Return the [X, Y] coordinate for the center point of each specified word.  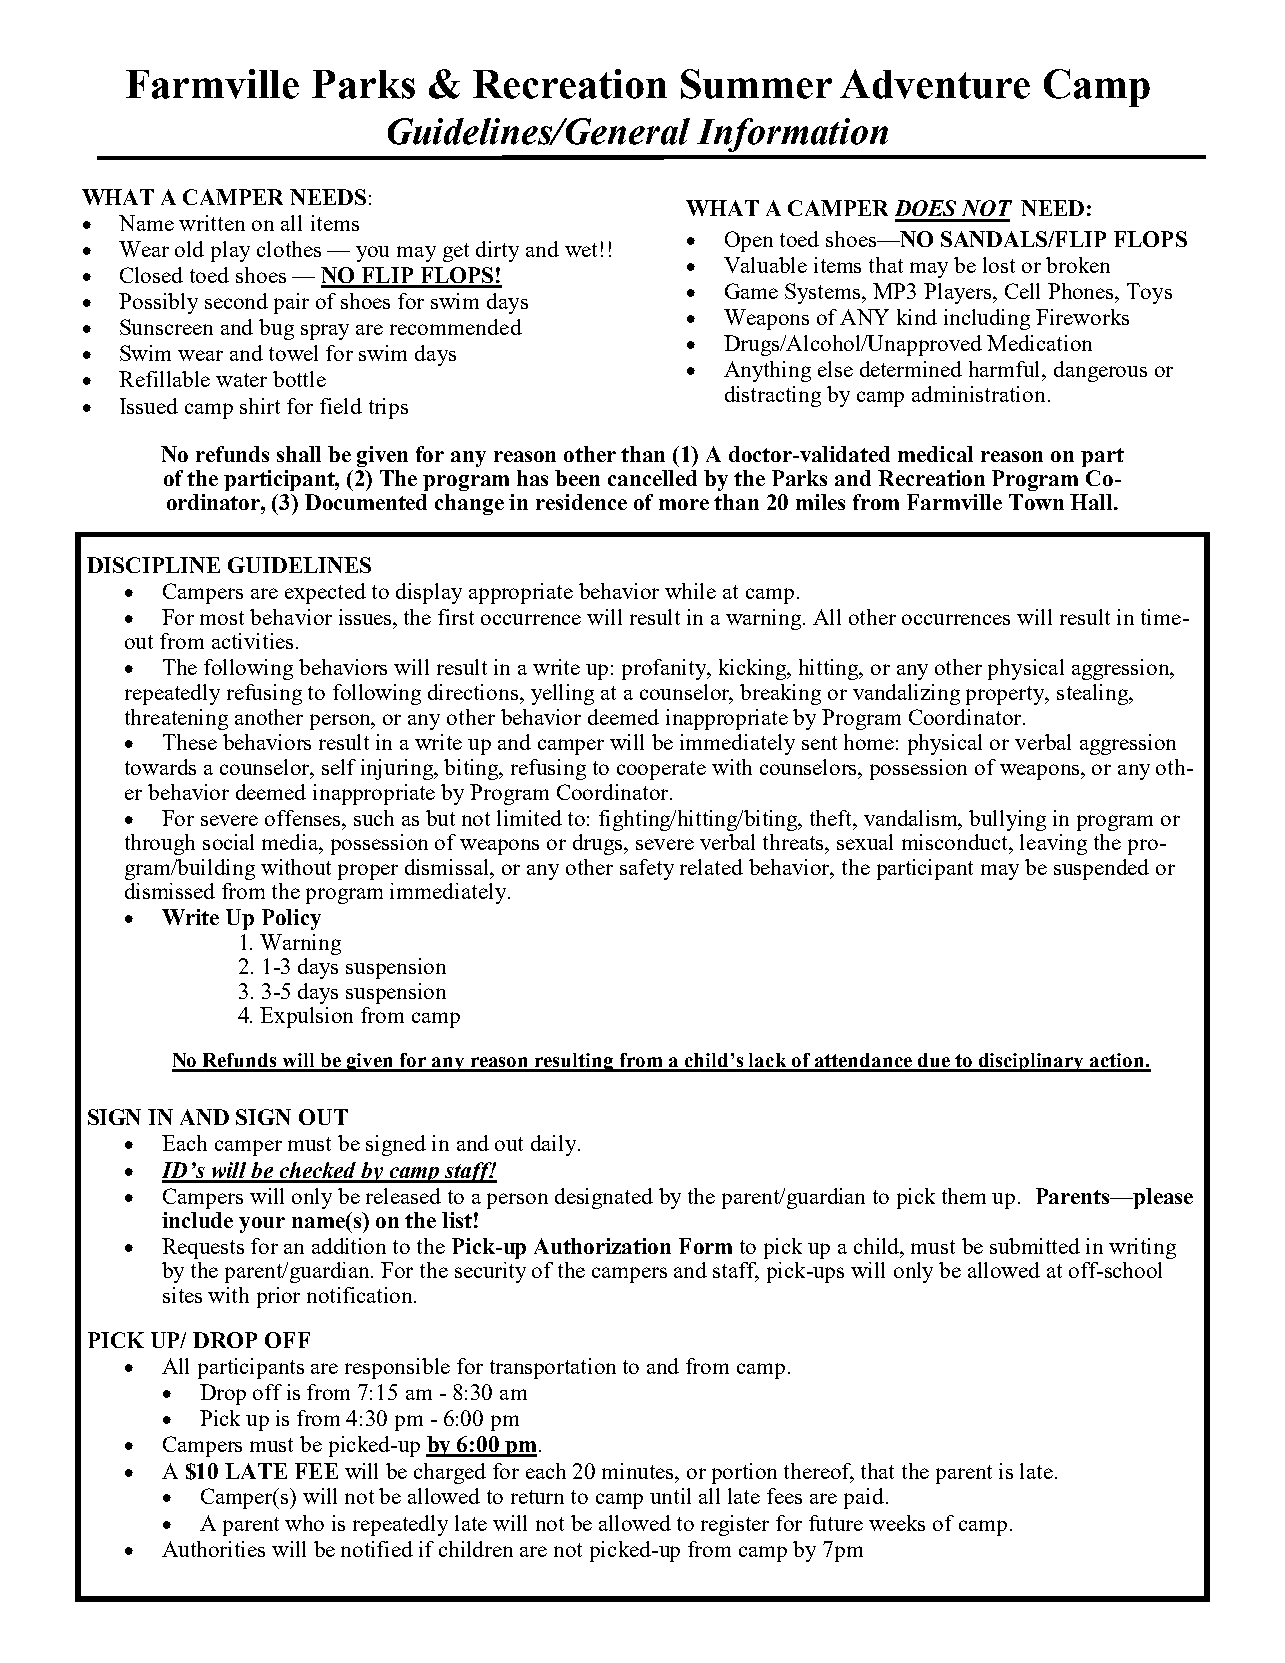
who [304, 1523]
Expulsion [306, 1017]
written [212, 223]
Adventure [935, 84]
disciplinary [1032, 1062]
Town [1036, 502]
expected [325, 593]
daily [555, 1145]
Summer [756, 84]
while [690, 591]
